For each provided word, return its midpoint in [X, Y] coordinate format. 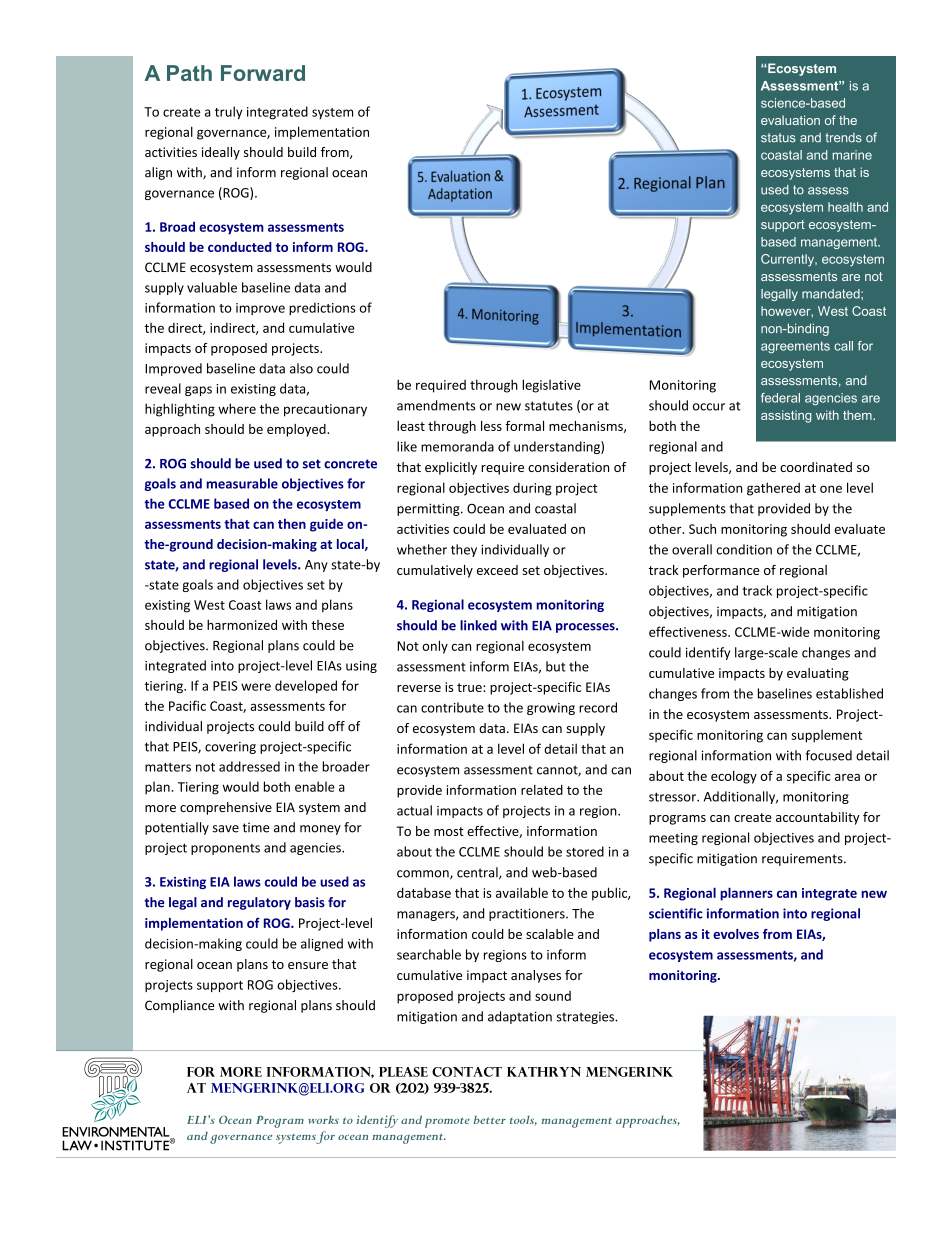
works [323, 1120]
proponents [225, 849]
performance [721, 571]
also [301, 368]
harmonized [242, 625]
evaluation [790, 120]
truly [229, 112]
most [449, 831]
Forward [263, 73]
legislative [551, 386]
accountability [818, 818]
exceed [497, 570]
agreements [795, 347]
